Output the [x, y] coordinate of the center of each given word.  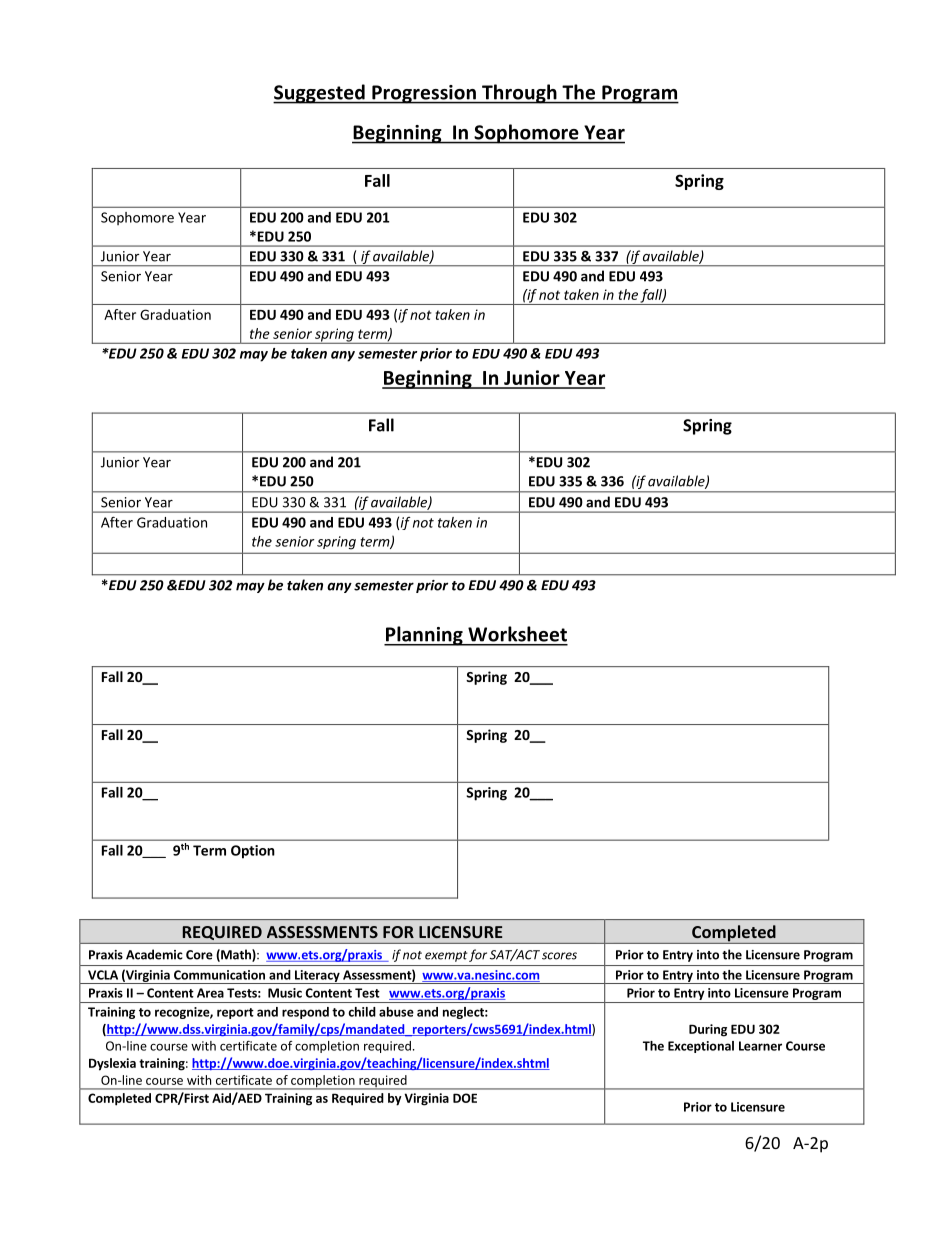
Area [210, 993]
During [708, 1030]
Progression [424, 94]
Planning [424, 636]
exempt [446, 956]
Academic [154, 954]
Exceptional [701, 1047]
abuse [396, 1012]
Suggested [320, 94]
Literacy [317, 977]
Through [519, 94]
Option [253, 852]
